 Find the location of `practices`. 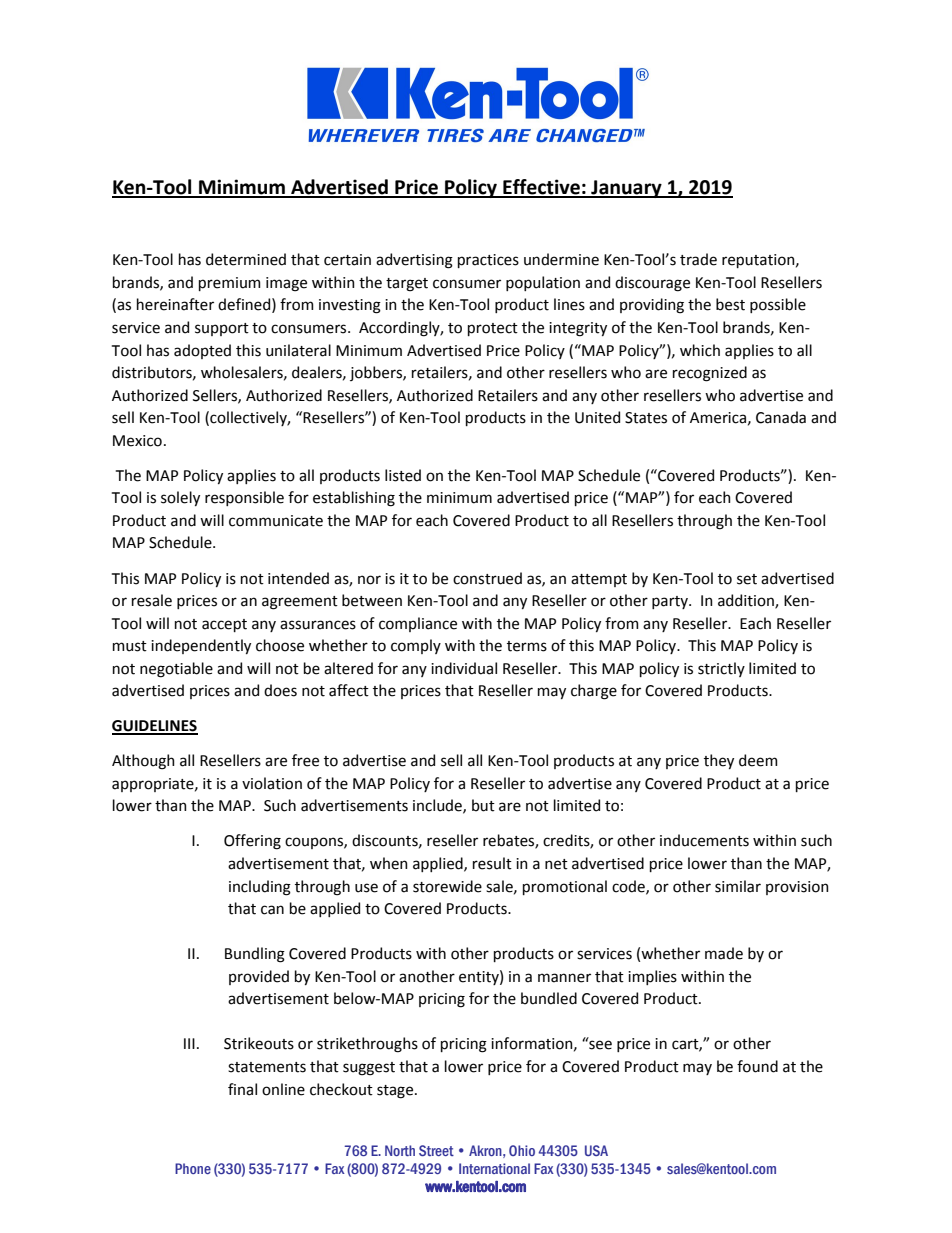

practices is located at coordinates (488, 261).
